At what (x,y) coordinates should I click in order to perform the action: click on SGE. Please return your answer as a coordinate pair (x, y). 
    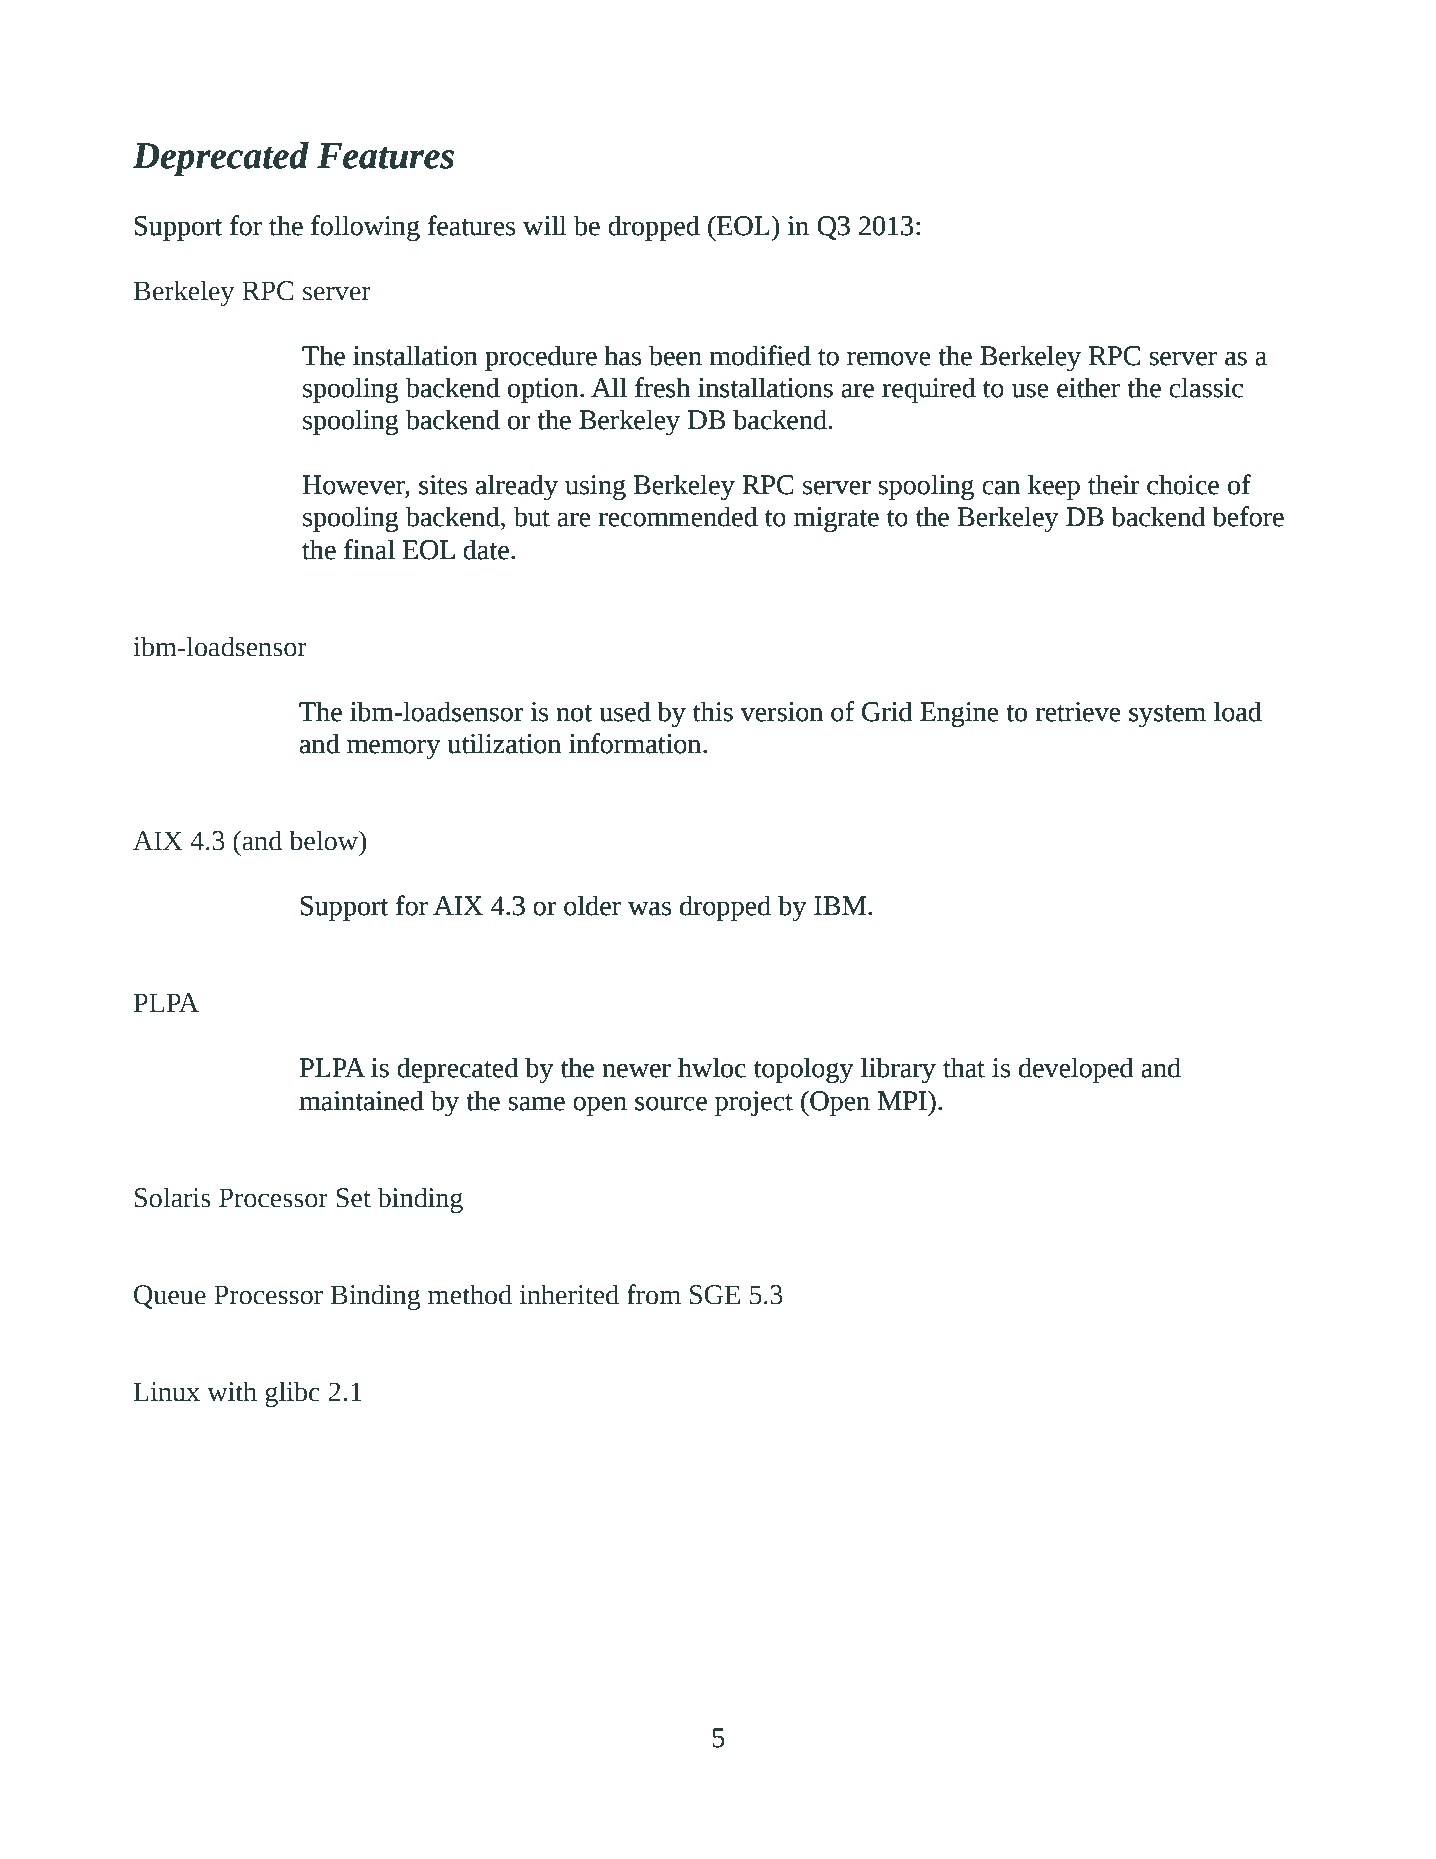
    Looking at the image, I should click on (715, 1295).
